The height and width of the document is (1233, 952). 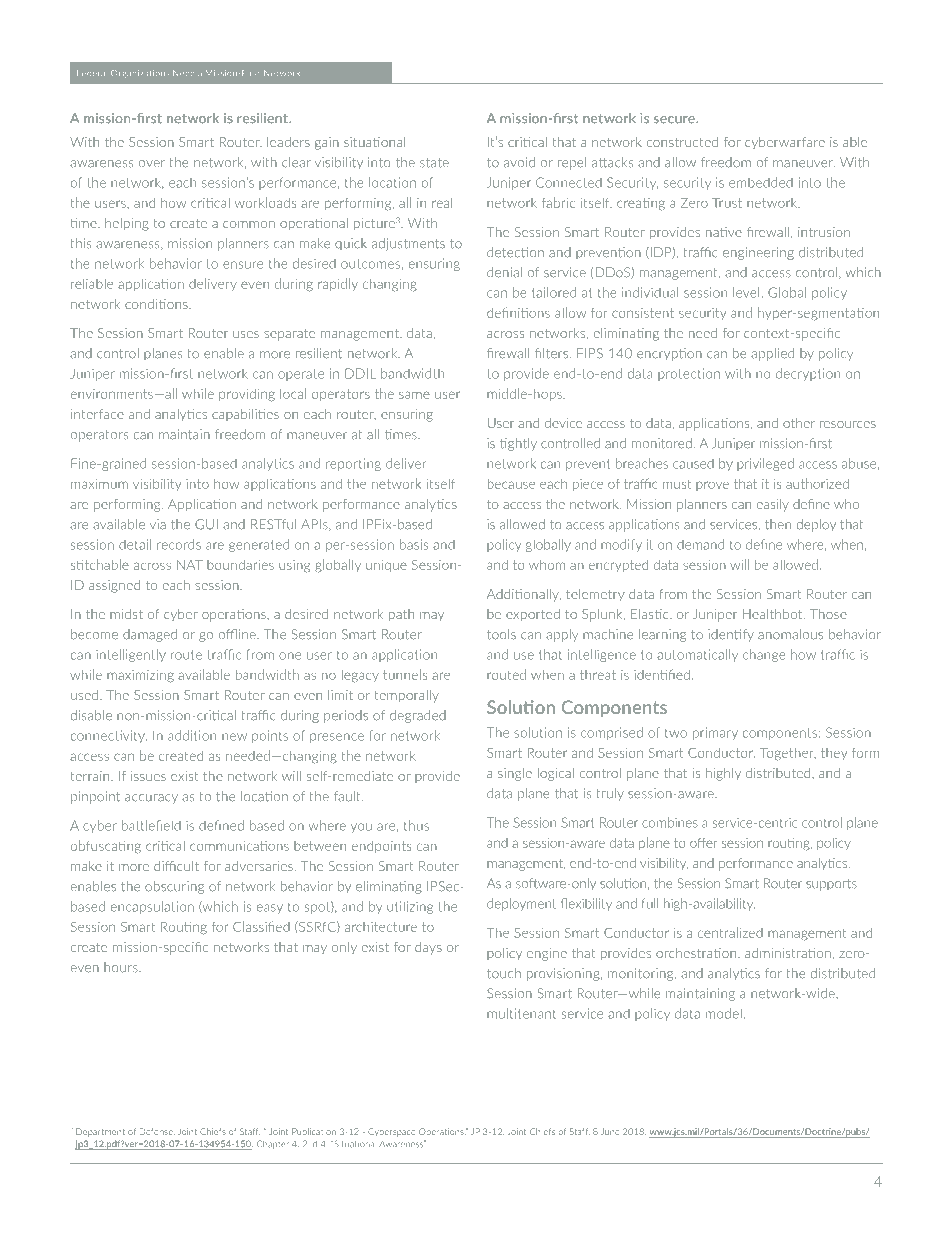 What do you see at coordinates (610, 1131) in the document?
I see `June` at bounding box center [610, 1131].
